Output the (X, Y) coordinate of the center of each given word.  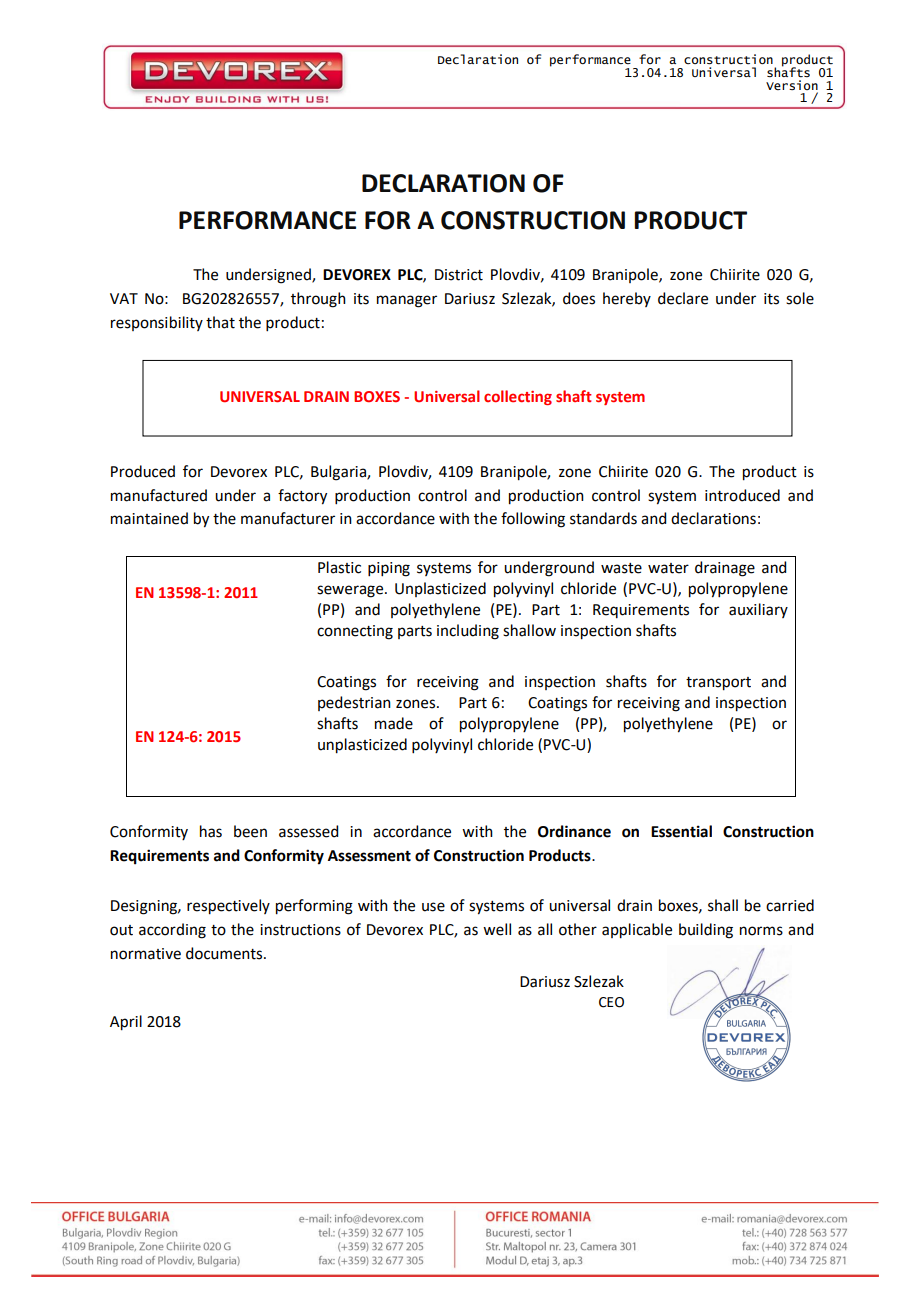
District (459, 275)
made (394, 723)
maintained (149, 518)
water (668, 568)
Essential (681, 831)
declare (683, 298)
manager (407, 301)
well (497, 929)
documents (225, 953)
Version (792, 85)
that (220, 322)
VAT (124, 298)
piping (389, 569)
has (211, 831)
